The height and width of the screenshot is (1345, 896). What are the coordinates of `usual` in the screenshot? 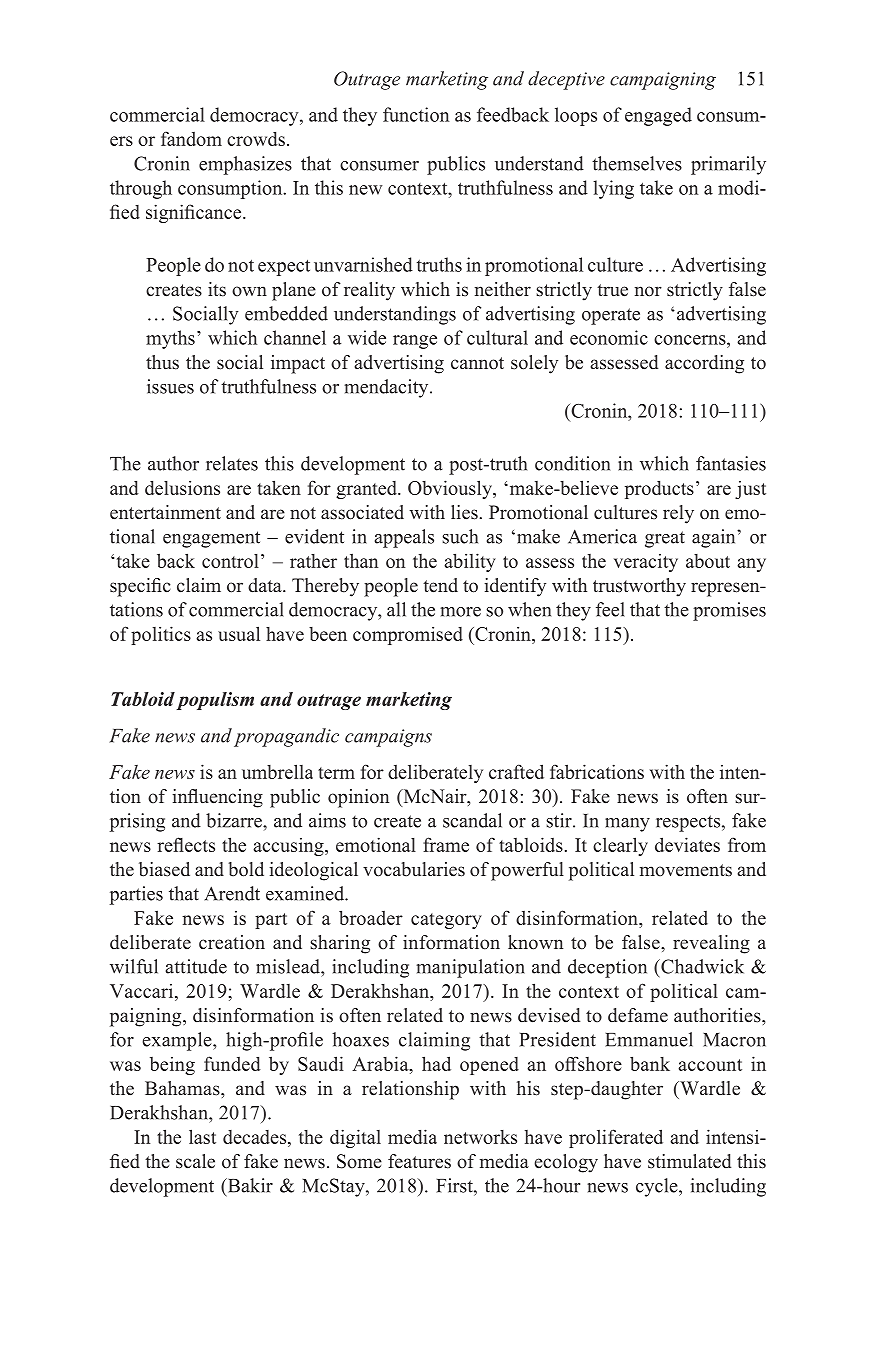 It's located at (239, 633).
